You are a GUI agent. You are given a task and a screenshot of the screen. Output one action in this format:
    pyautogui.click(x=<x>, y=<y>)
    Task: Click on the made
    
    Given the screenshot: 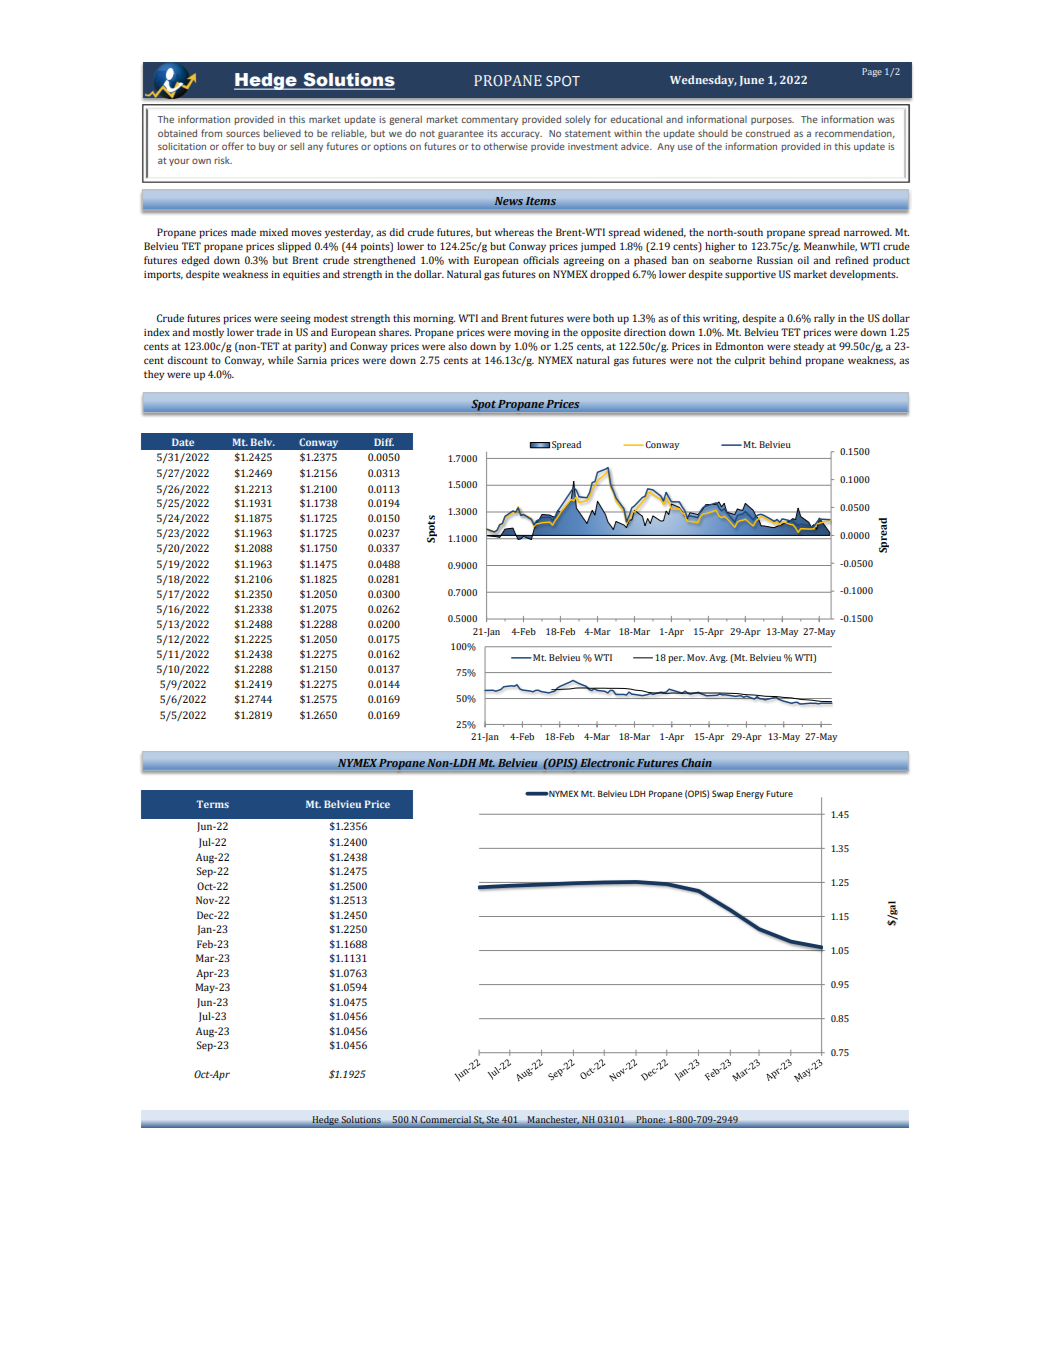 What is the action you would take?
    pyautogui.click(x=243, y=232)
